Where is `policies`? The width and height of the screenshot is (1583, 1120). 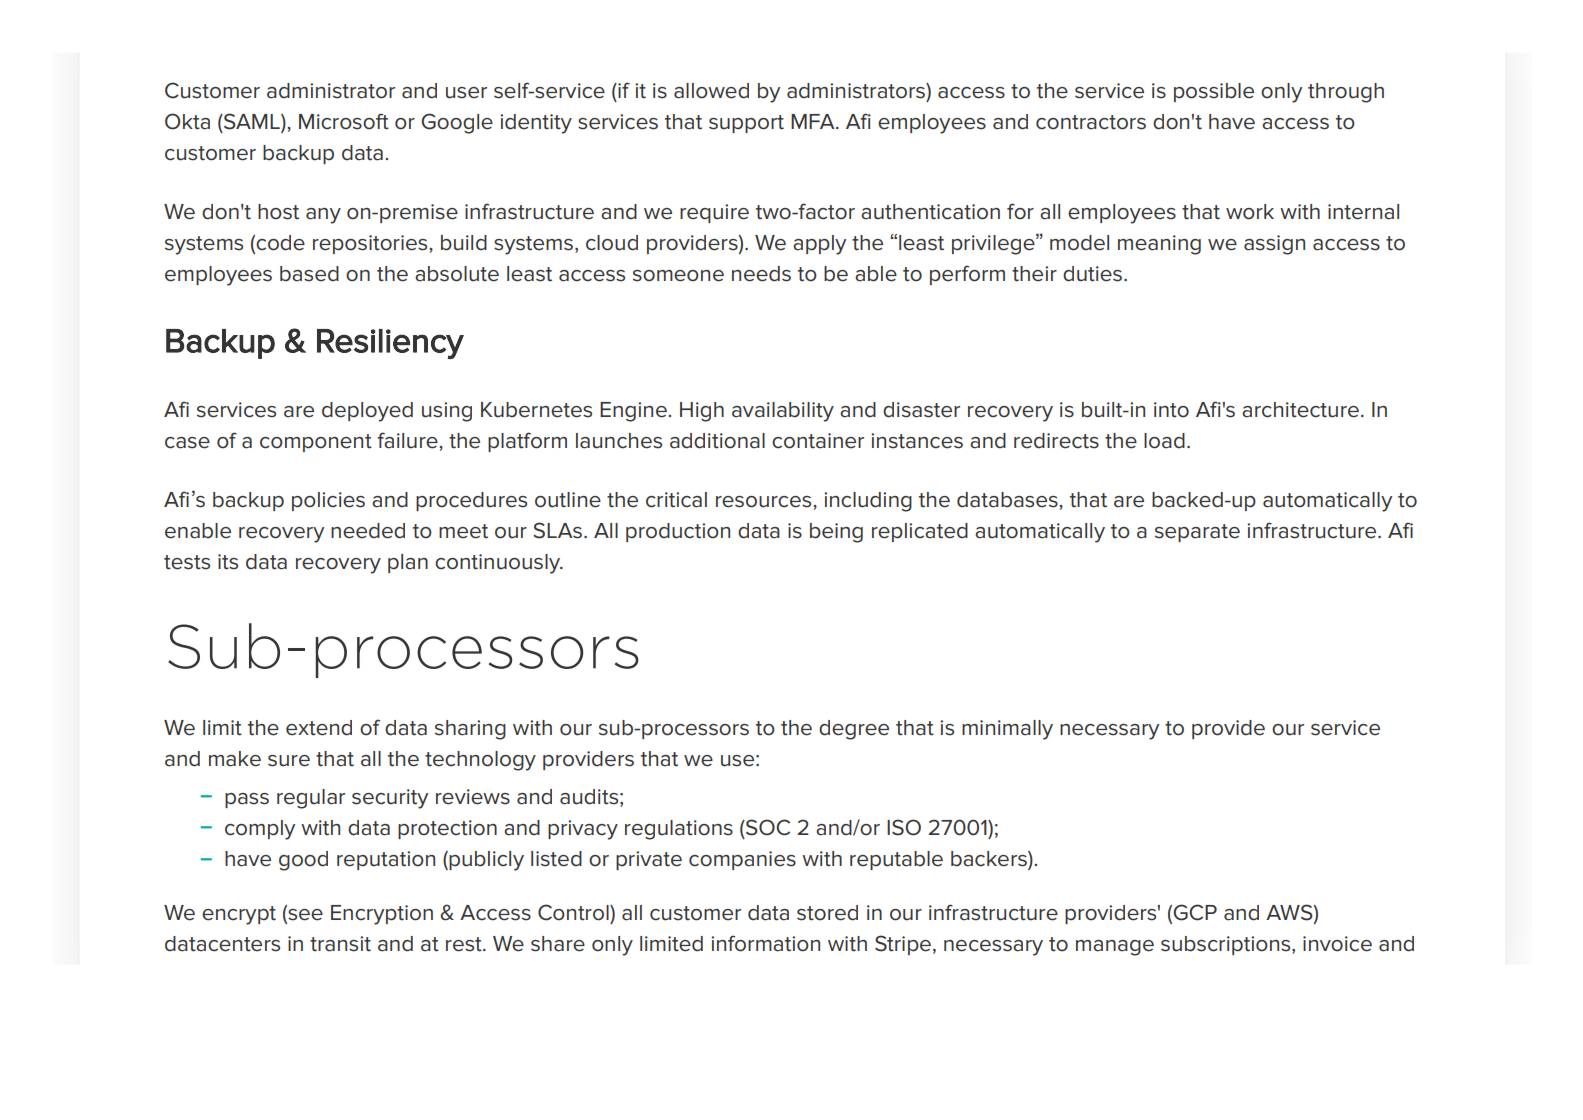 policies is located at coordinates (328, 501).
